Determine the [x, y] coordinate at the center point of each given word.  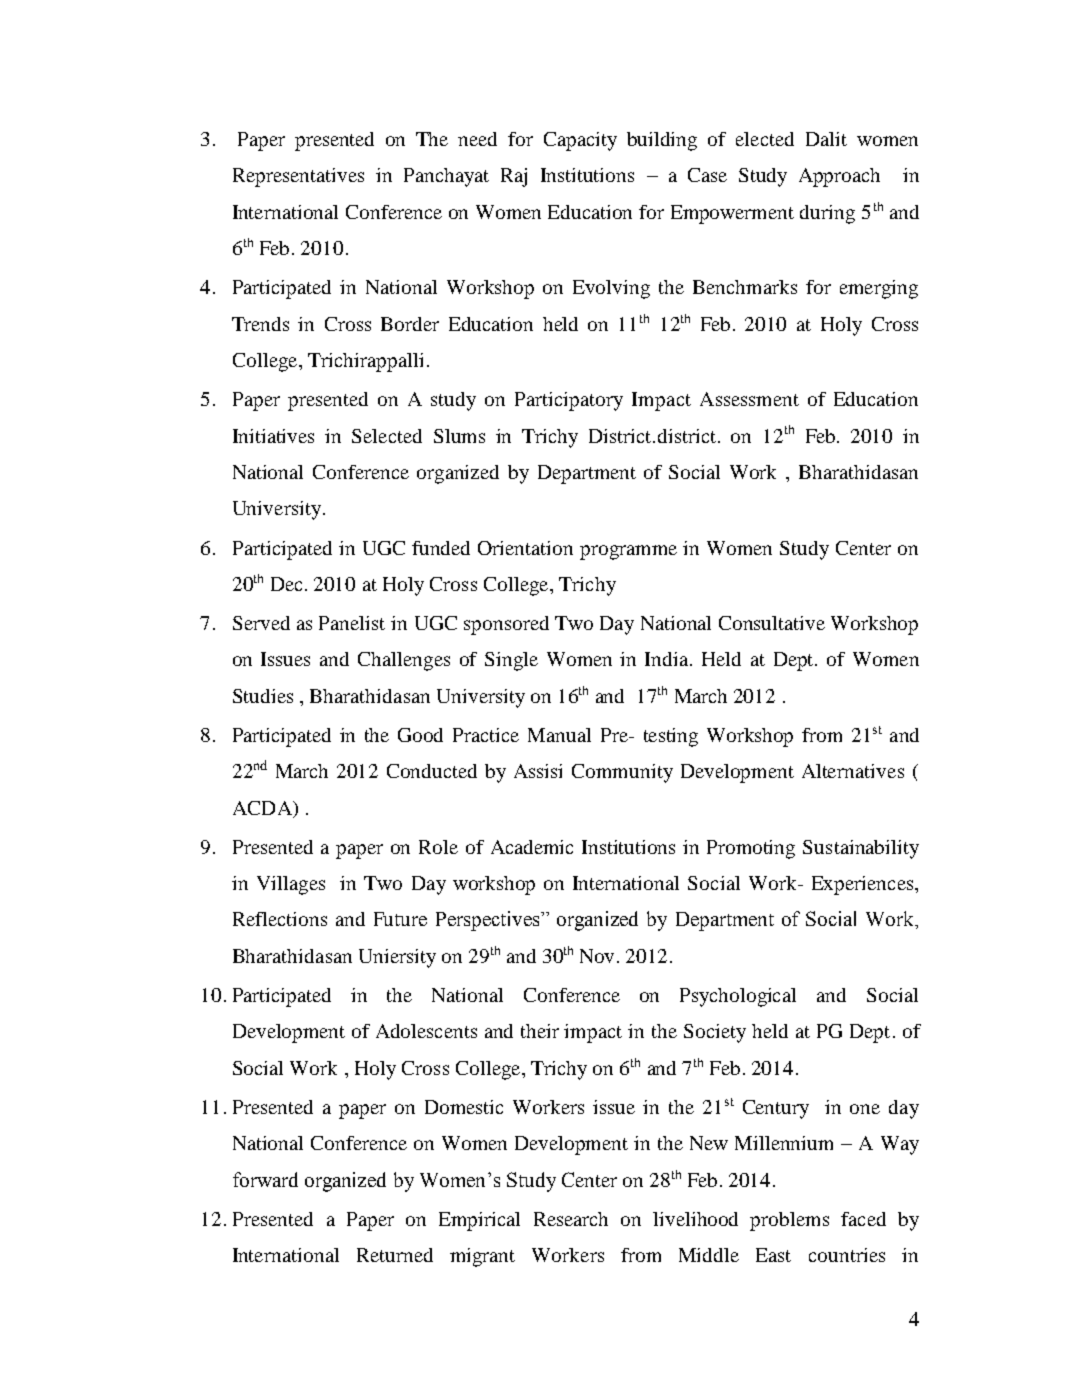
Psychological [738, 997]
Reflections [280, 919]
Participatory [569, 401]
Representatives [298, 177]
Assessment [749, 399]
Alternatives [853, 771]
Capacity [580, 141]
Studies [263, 696]
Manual [559, 735]
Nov [599, 956]
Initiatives [273, 436]
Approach [839, 177]
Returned [395, 1255]
